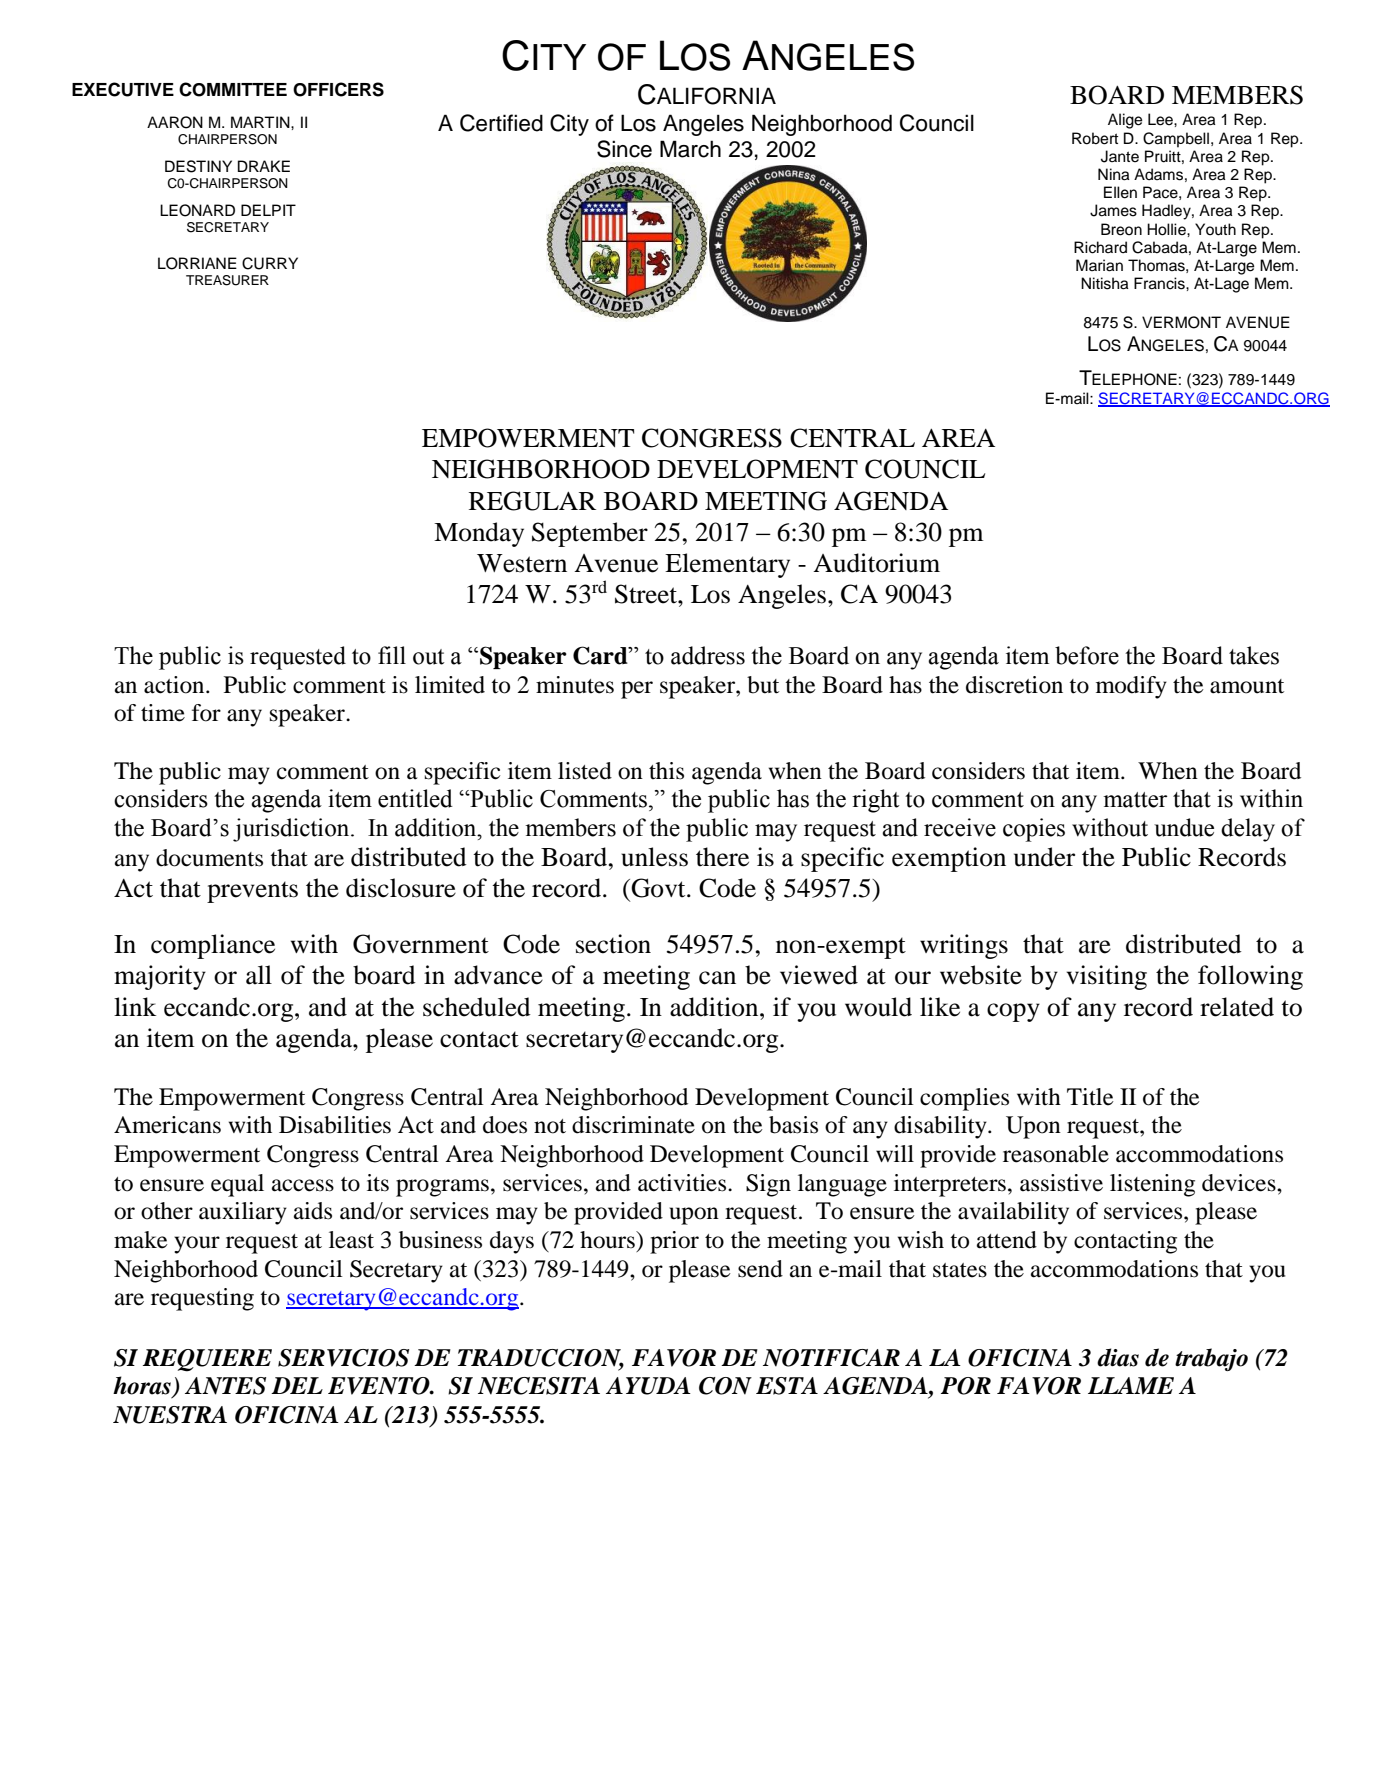 Image resolution: width=1385 pixels, height=1792 pixels. I want to click on AYUDA, so click(648, 1386).
